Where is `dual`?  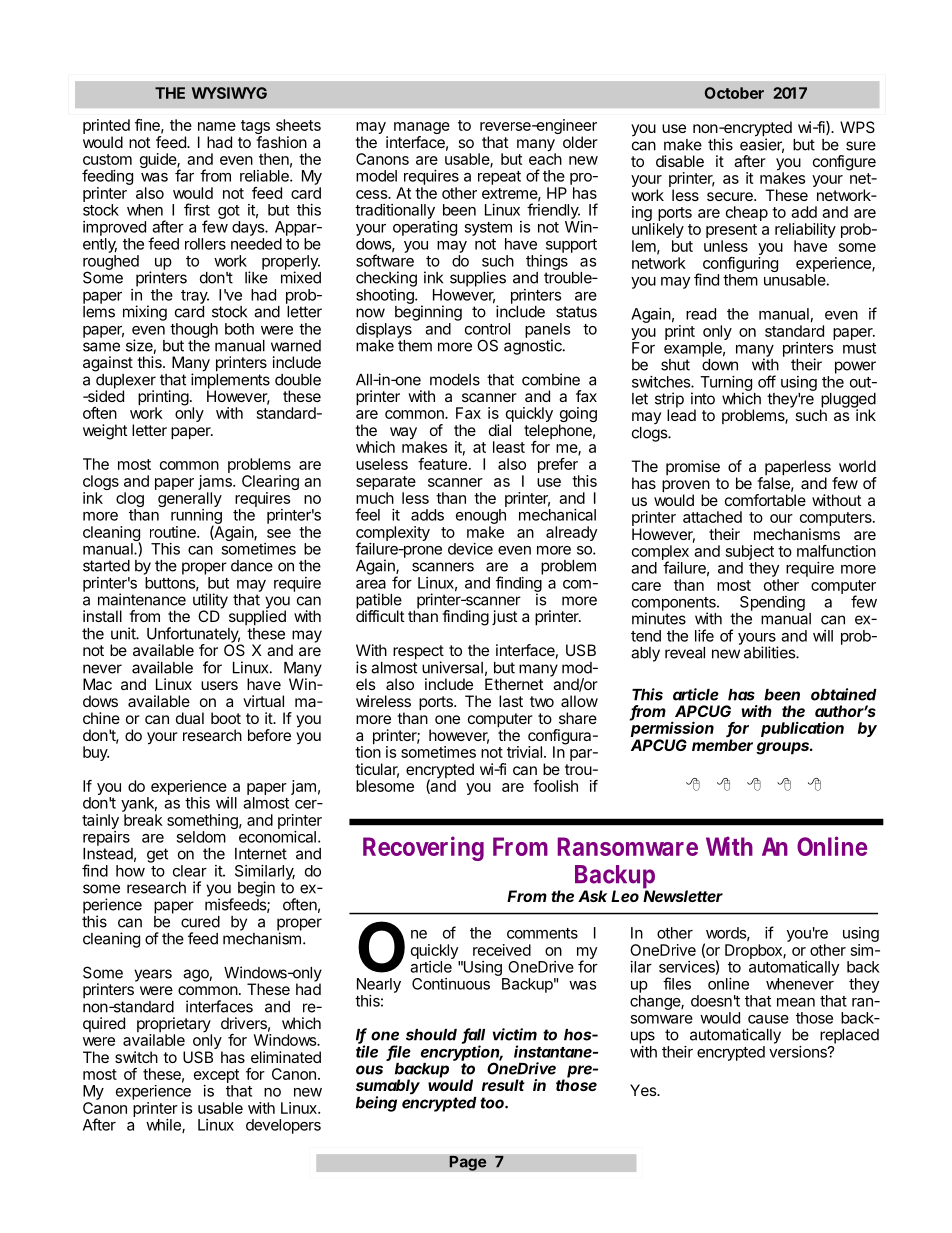 dual is located at coordinates (190, 718).
